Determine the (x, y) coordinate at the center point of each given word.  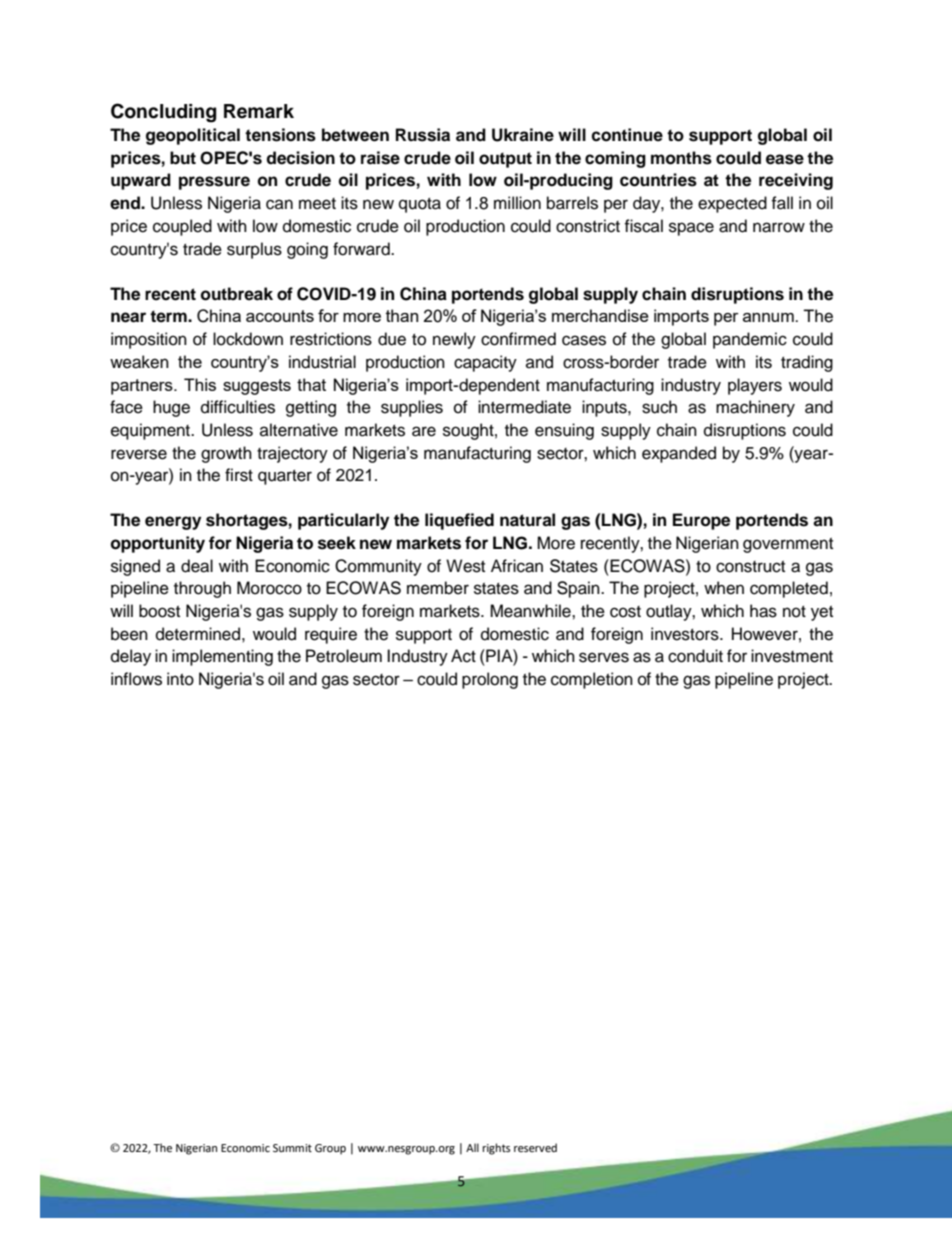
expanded (679, 454)
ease (785, 159)
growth (226, 454)
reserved (535, 1148)
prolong (490, 680)
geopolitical (193, 136)
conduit (695, 656)
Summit (292, 1148)
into (180, 679)
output (505, 160)
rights (496, 1149)
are (424, 431)
